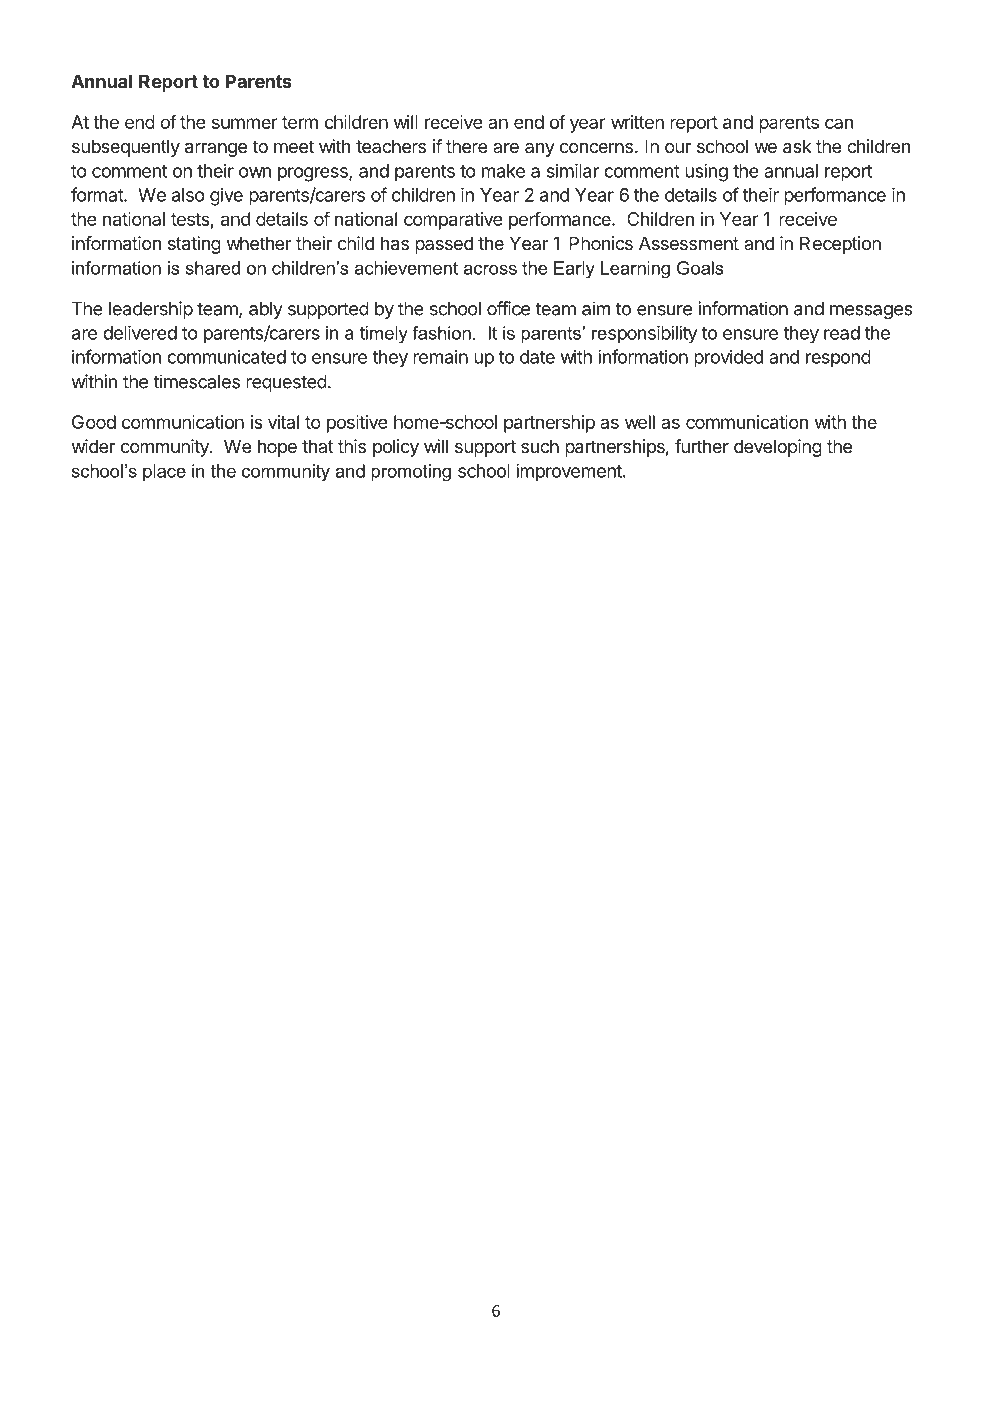  What do you see at coordinates (508, 308) in the image?
I see `office` at bounding box center [508, 308].
